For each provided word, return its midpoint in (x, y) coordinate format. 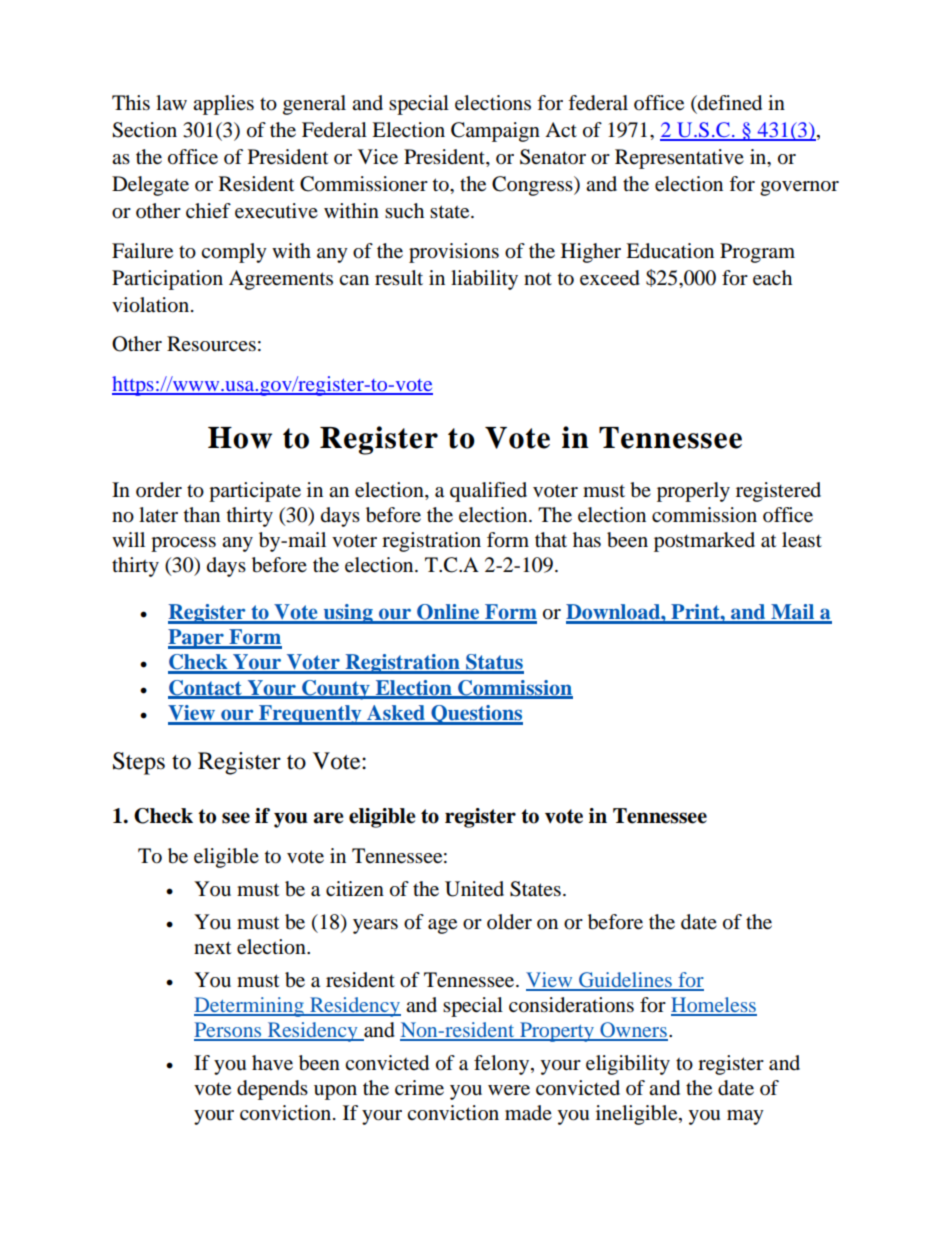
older (509, 922)
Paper (197, 639)
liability (484, 280)
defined (729, 103)
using (348, 614)
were (509, 1090)
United (474, 889)
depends (272, 1090)
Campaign (495, 132)
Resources (211, 344)
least (802, 540)
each (772, 278)
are (329, 818)
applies (223, 105)
